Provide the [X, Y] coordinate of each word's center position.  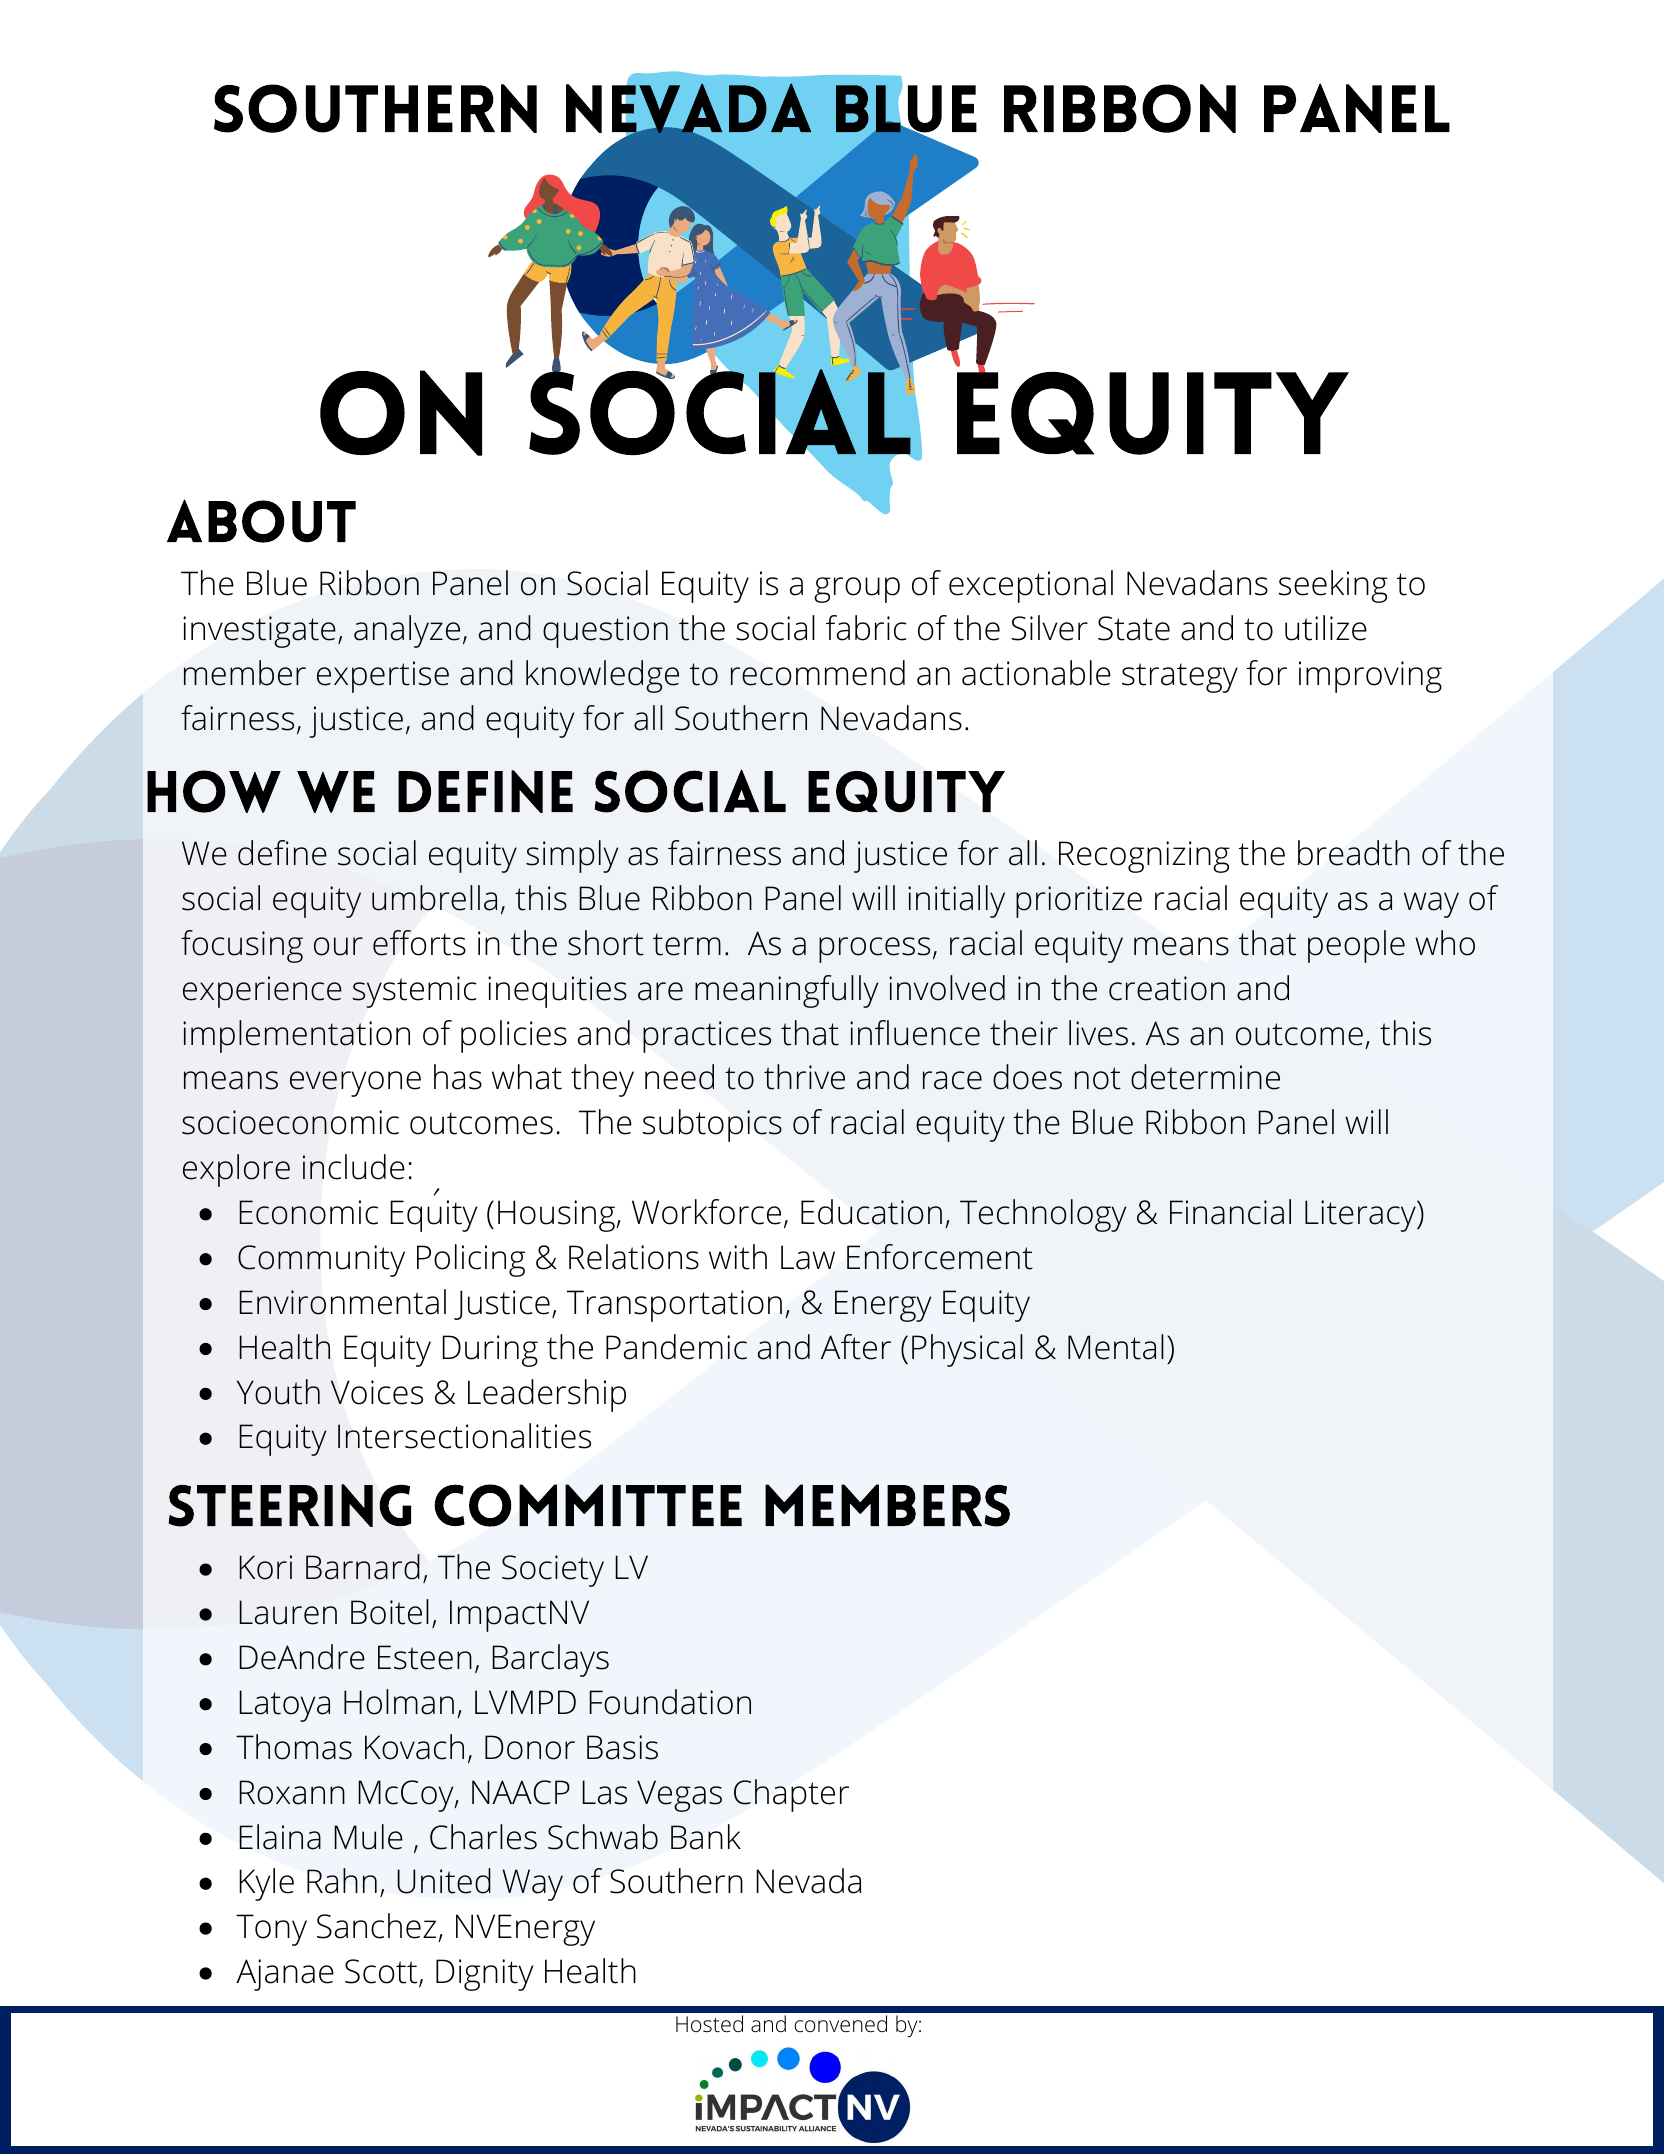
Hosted [709, 2024]
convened [840, 2024]
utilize [1326, 628]
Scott [381, 1971]
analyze [407, 631]
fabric [866, 628]
